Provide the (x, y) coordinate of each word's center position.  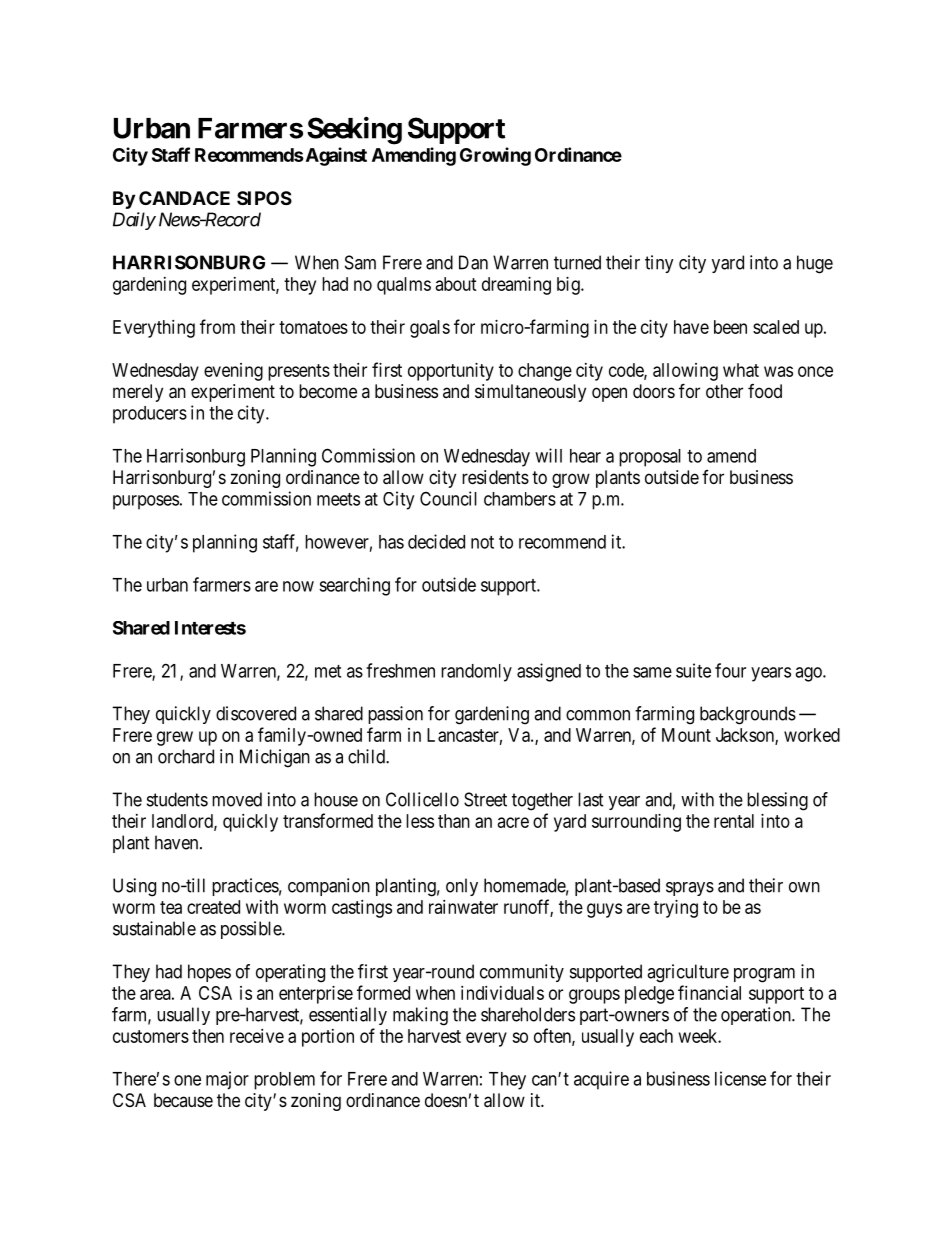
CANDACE (184, 198)
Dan (473, 262)
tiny (659, 264)
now (298, 586)
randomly (476, 673)
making (420, 1016)
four (730, 670)
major (227, 1080)
